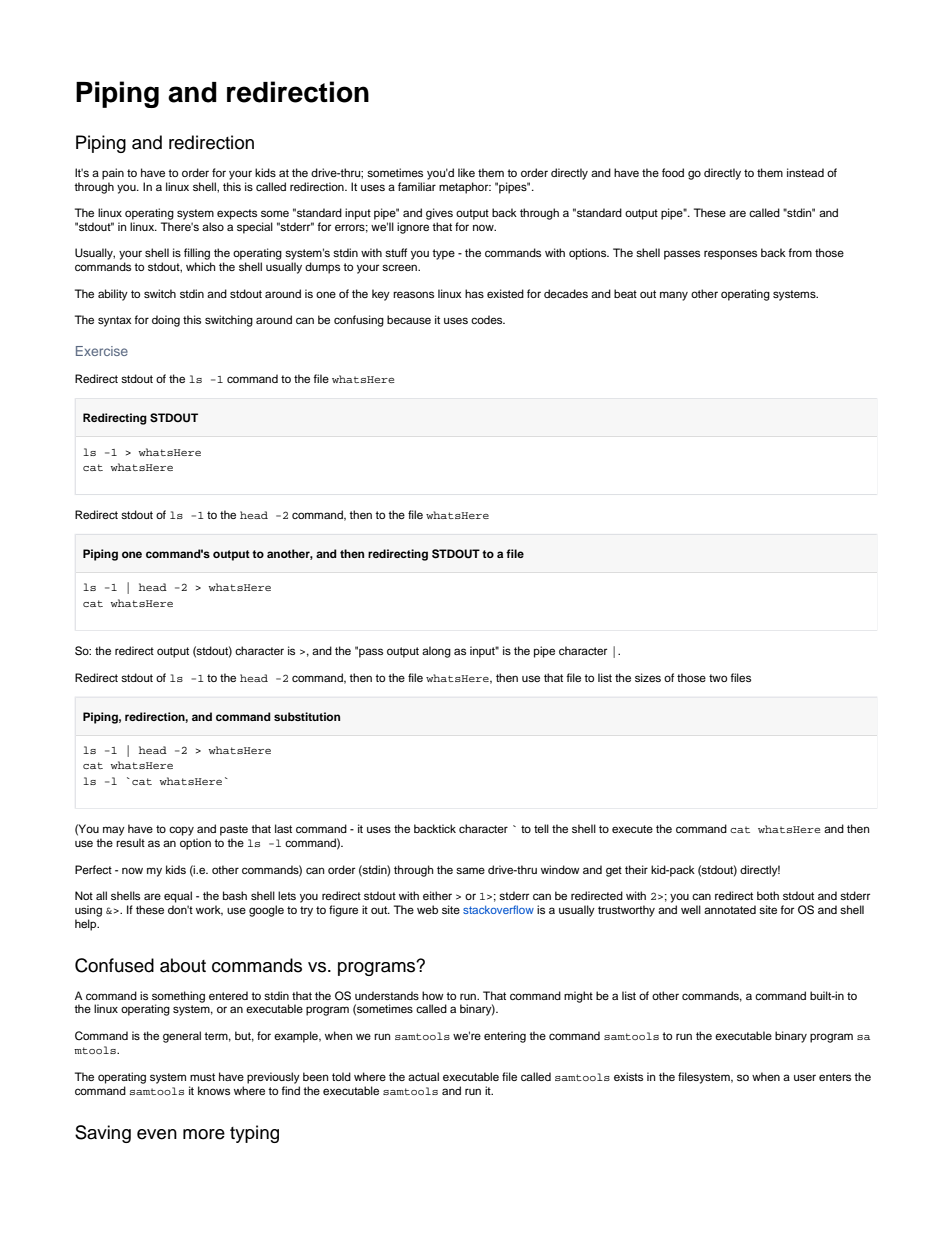 Image resolution: width=952 pixels, height=1233 pixels. Describe the element at coordinates (768, 895) in the image. I see `both` at that location.
